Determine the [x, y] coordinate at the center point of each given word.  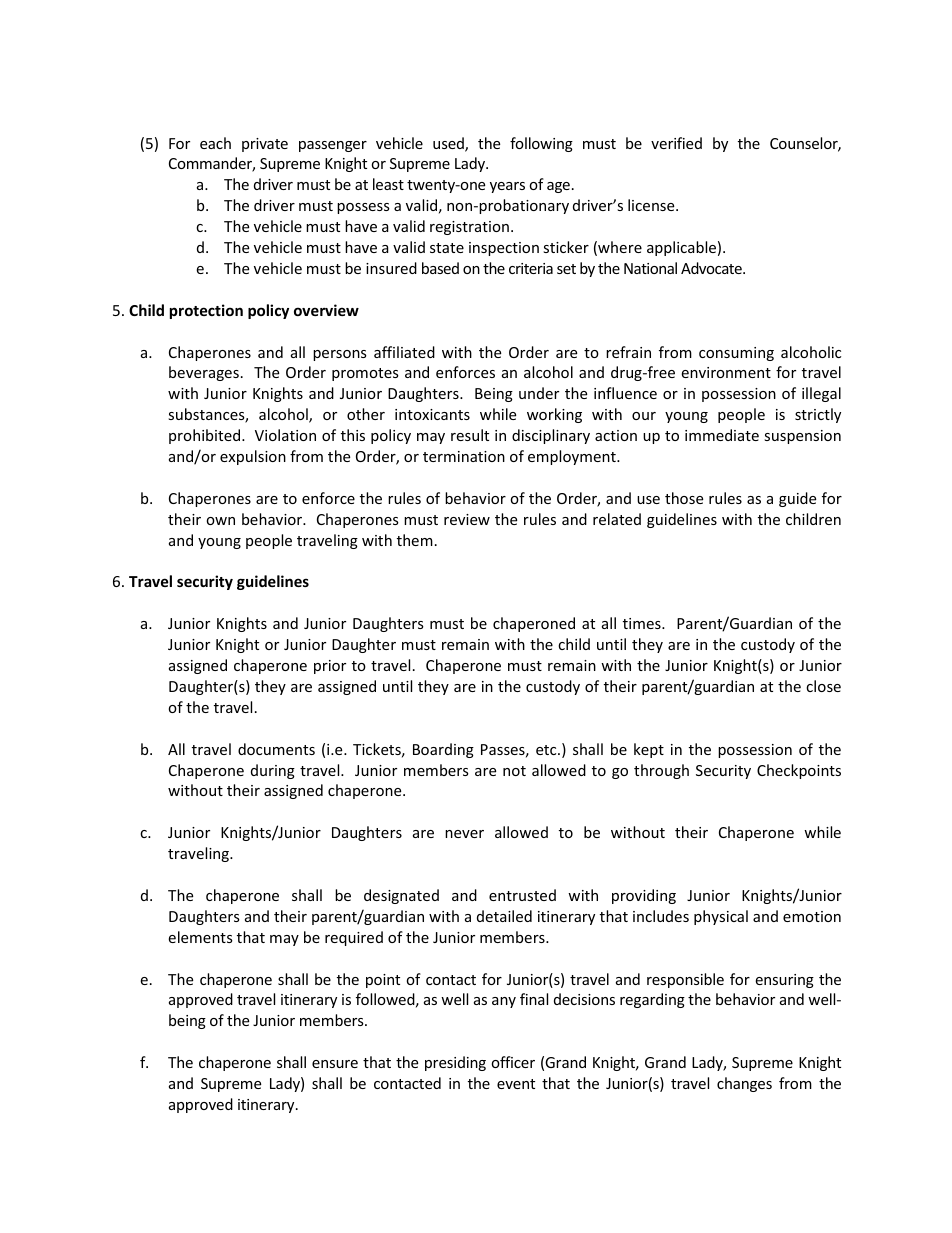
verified [676, 143]
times [643, 623]
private [265, 145]
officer [513, 1062]
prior [330, 667]
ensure [335, 1064]
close [823, 686]
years [507, 187]
